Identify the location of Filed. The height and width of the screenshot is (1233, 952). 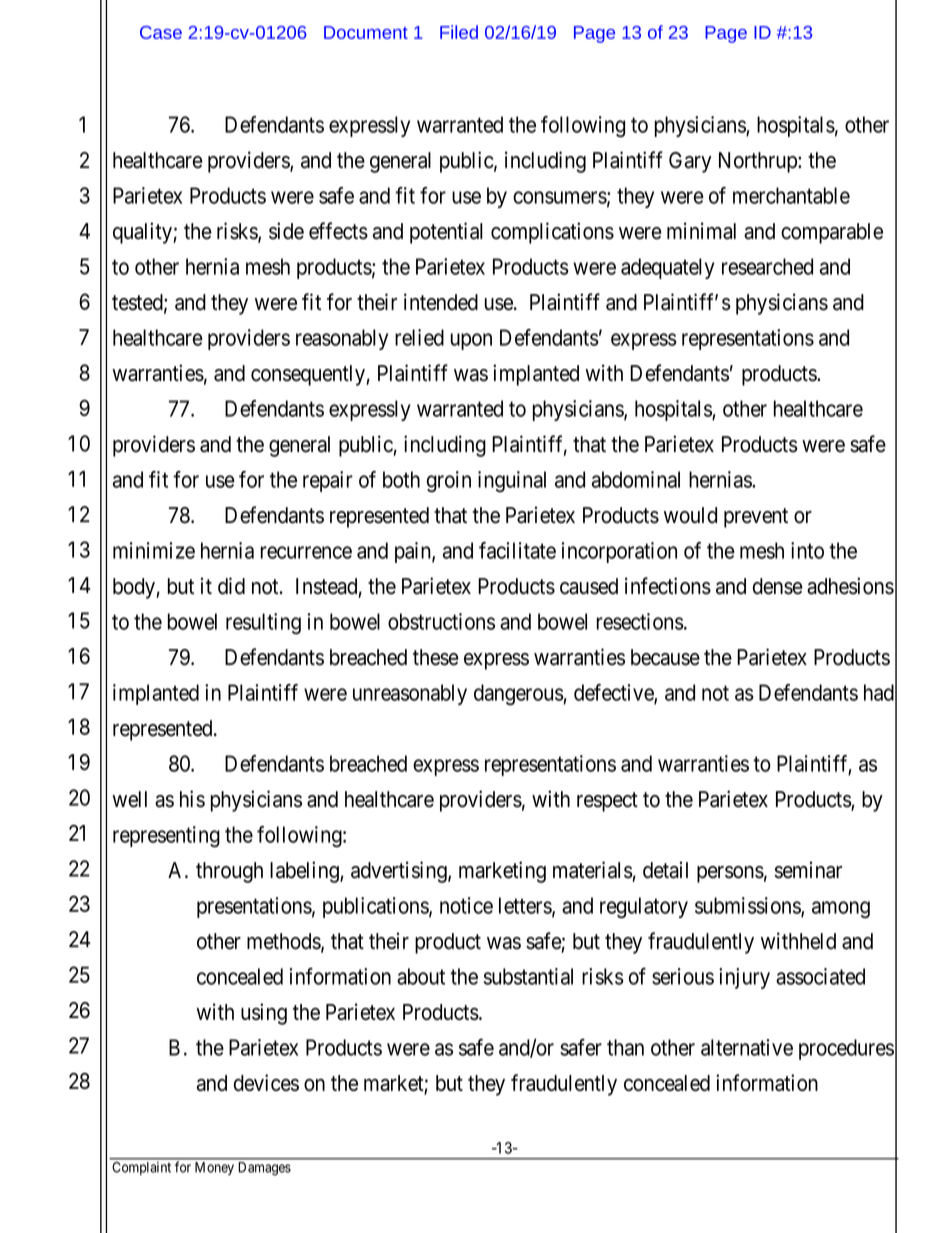
(459, 32).
